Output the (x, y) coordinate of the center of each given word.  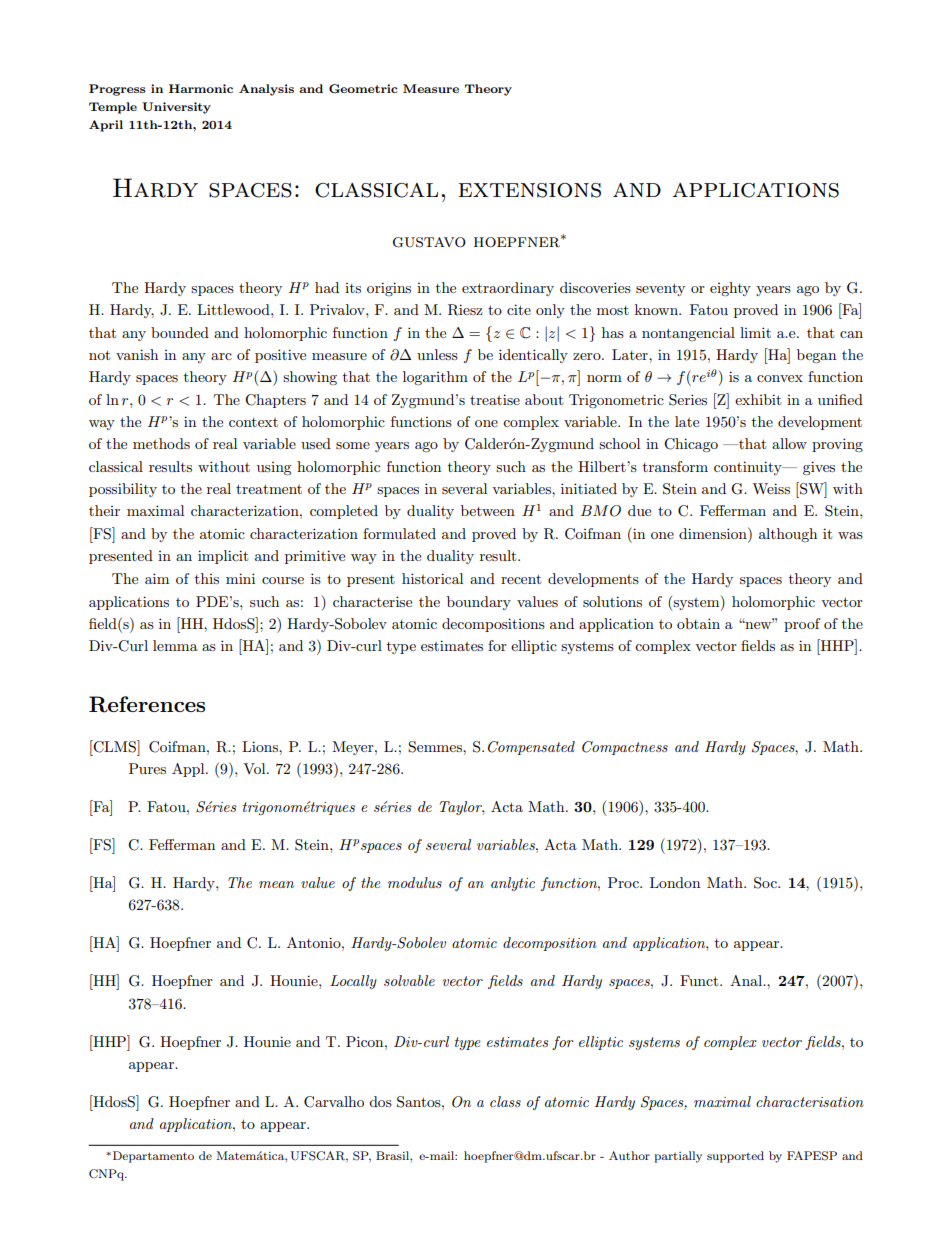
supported (735, 1157)
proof (802, 625)
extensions (530, 190)
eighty (730, 289)
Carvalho (334, 1102)
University (176, 108)
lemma (175, 645)
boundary (479, 603)
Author (629, 1155)
